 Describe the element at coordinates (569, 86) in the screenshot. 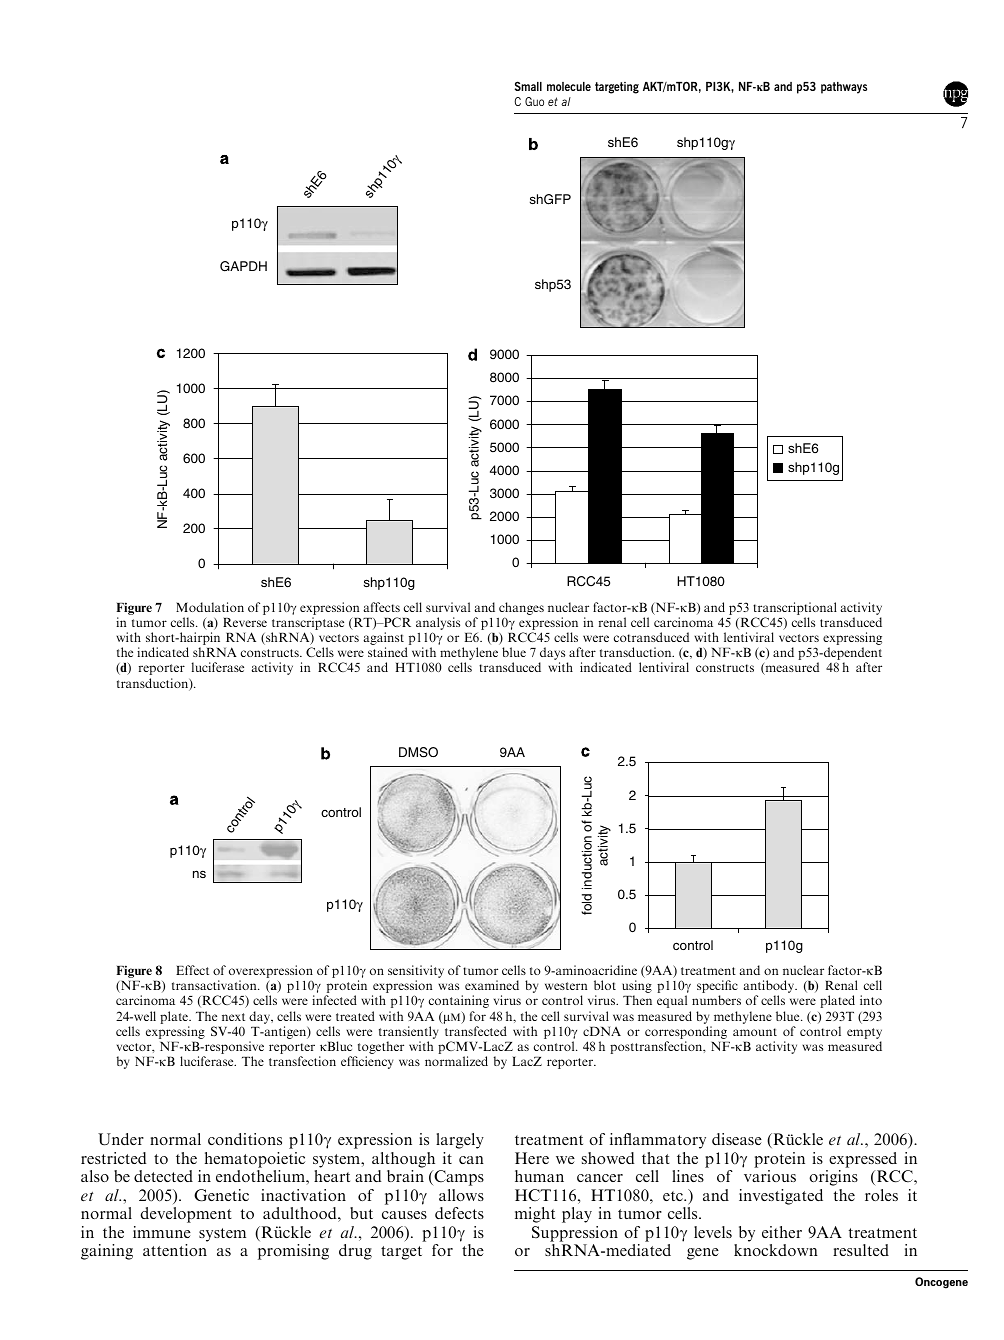

I see `molecule` at that location.
